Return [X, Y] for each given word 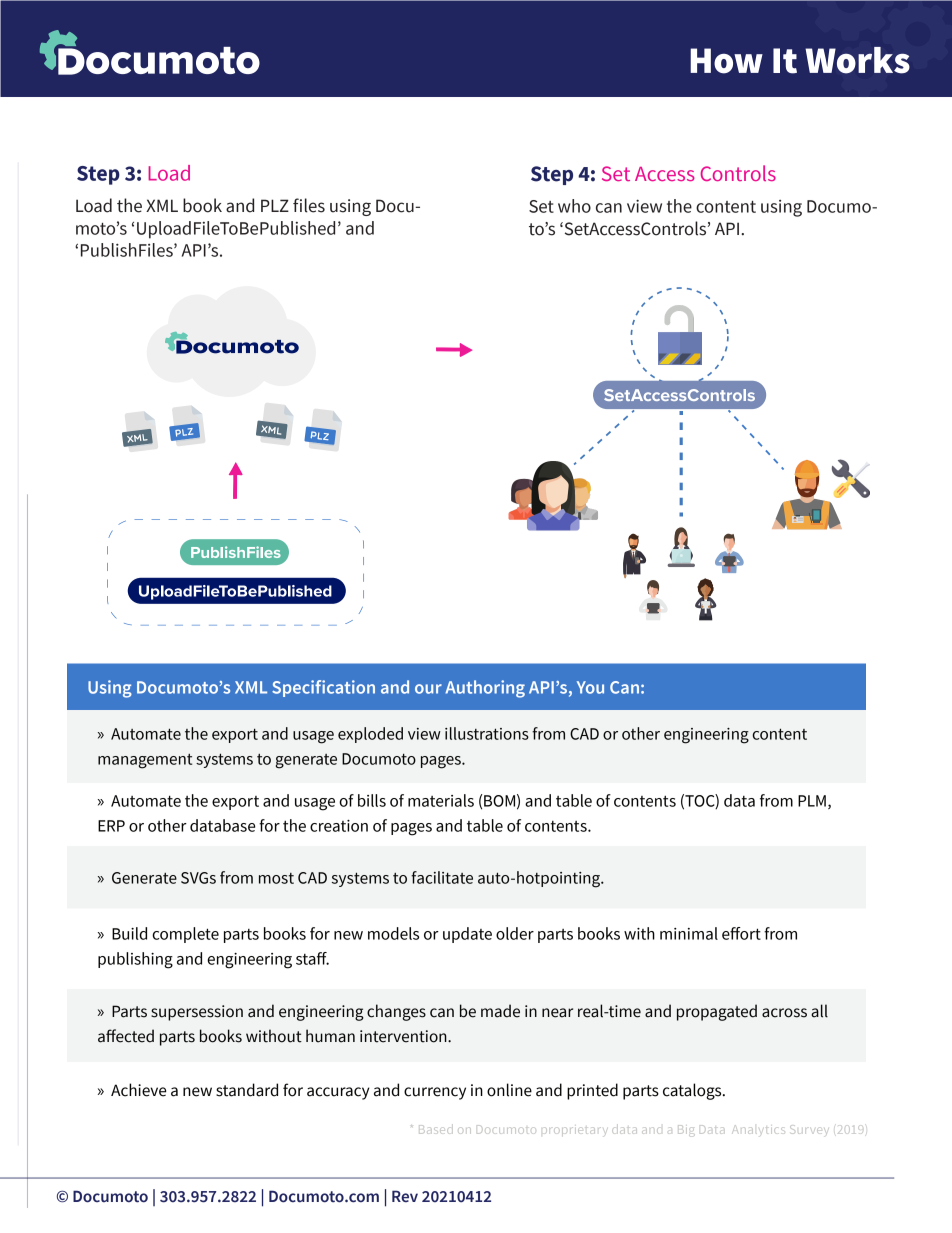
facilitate [442, 877]
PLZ [275, 205]
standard [247, 1090]
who [574, 206]
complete [185, 935]
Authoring [485, 689]
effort [741, 933]
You [590, 687]
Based [436, 1129]
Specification [323, 688]
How [726, 61]
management [145, 761]
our [428, 689]
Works [857, 60]
